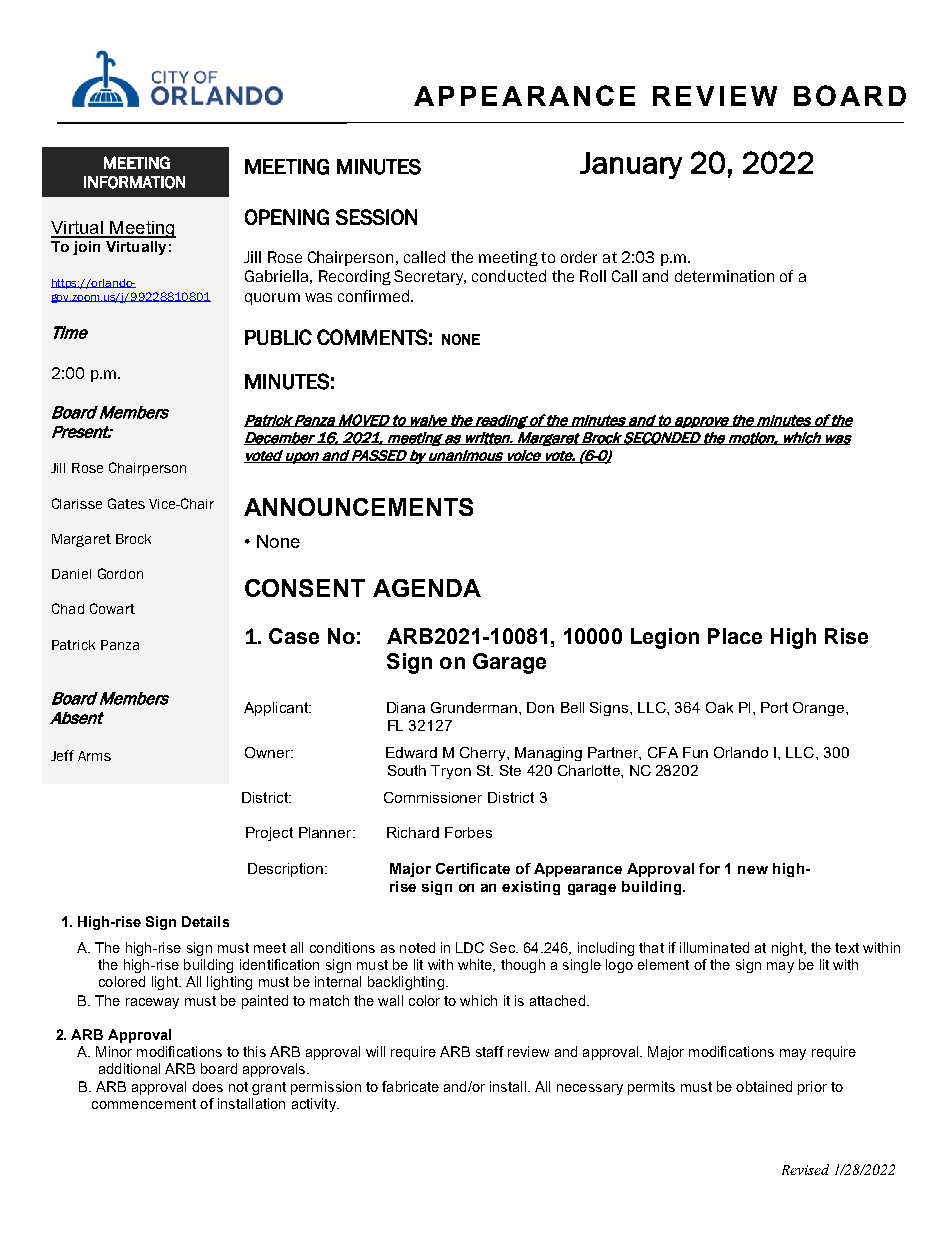 The width and height of the screenshot is (952, 1233). I want to click on determination, so click(724, 276).
